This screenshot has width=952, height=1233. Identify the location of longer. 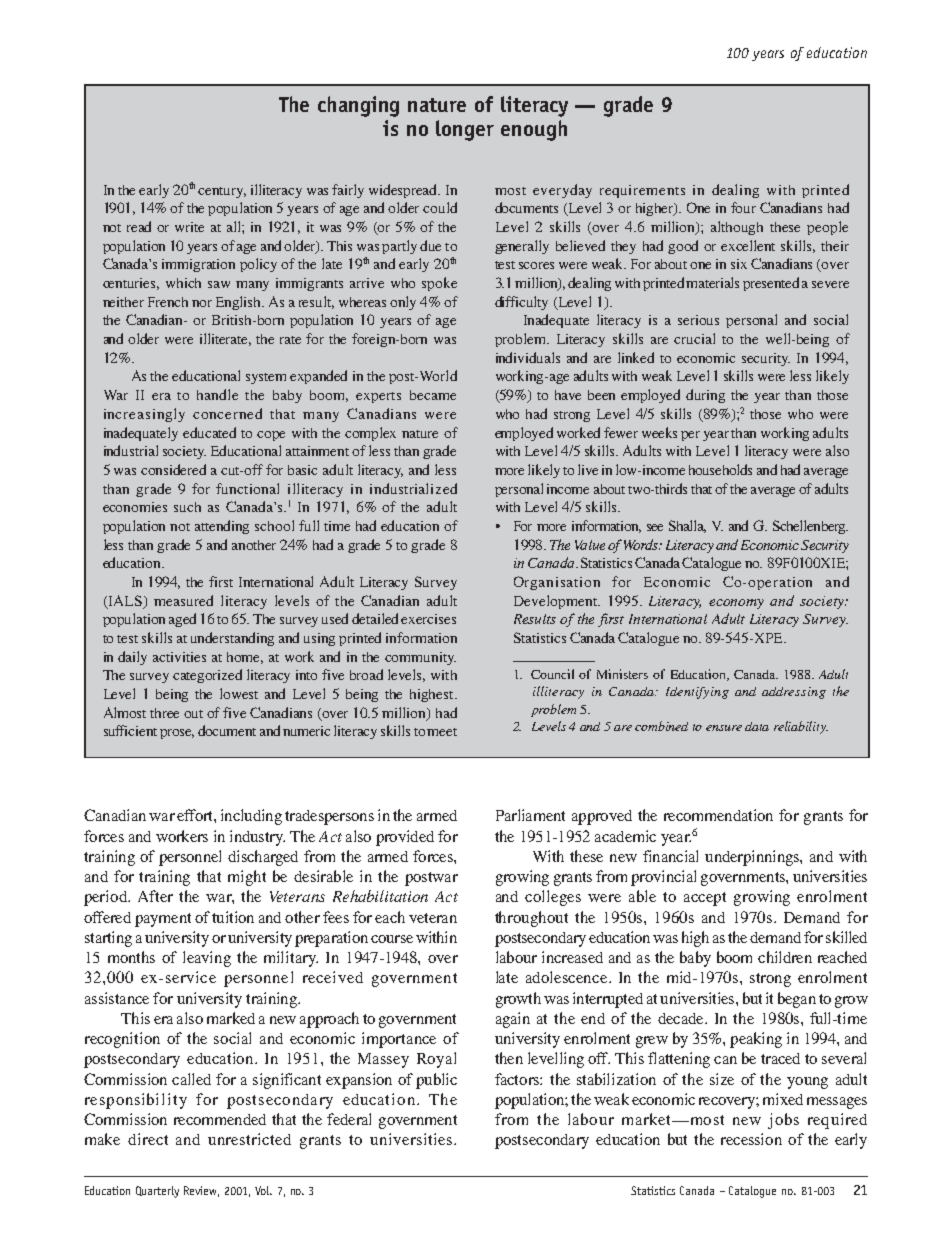
(465, 130).
